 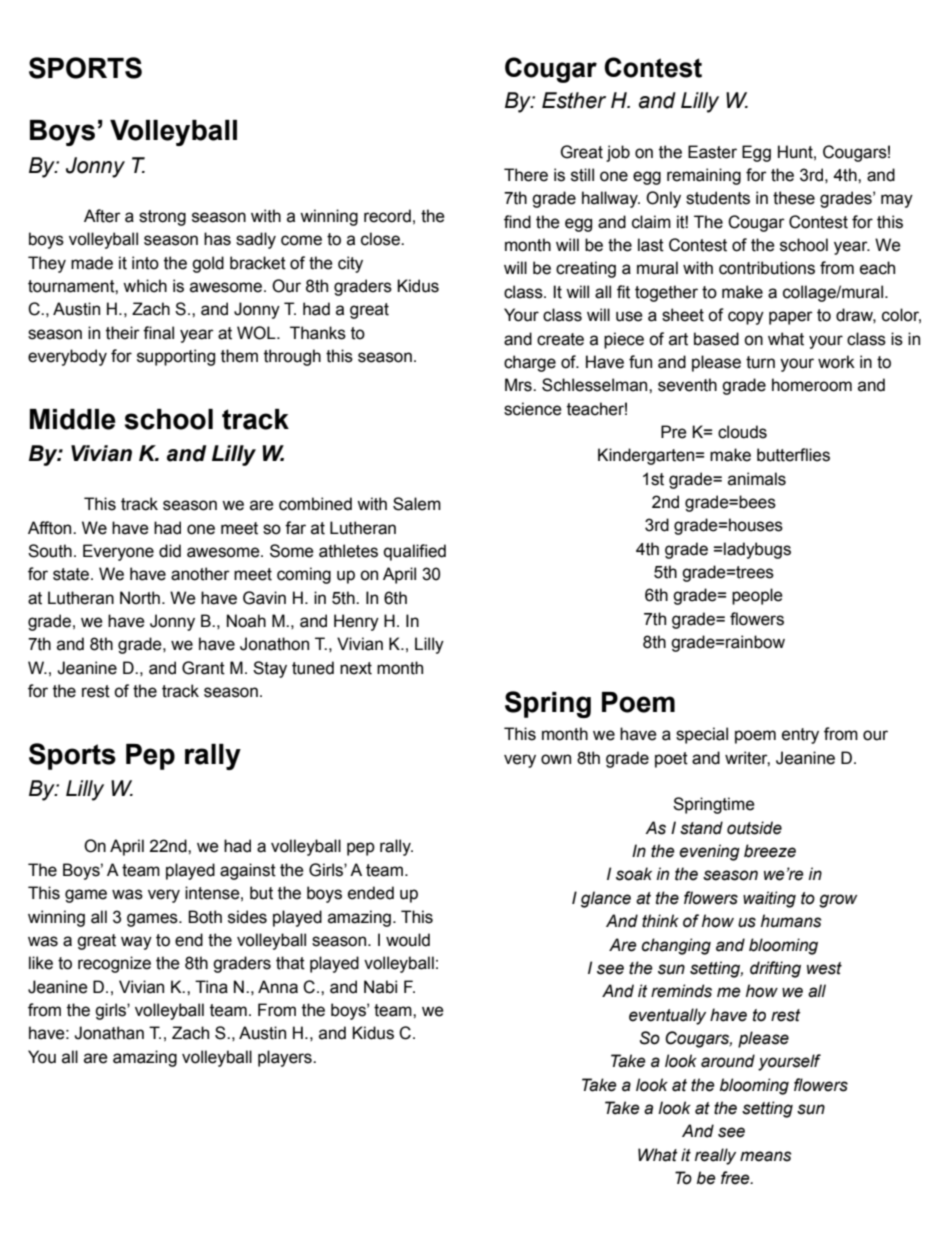 I want to click on Easter, so click(x=712, y=152).
